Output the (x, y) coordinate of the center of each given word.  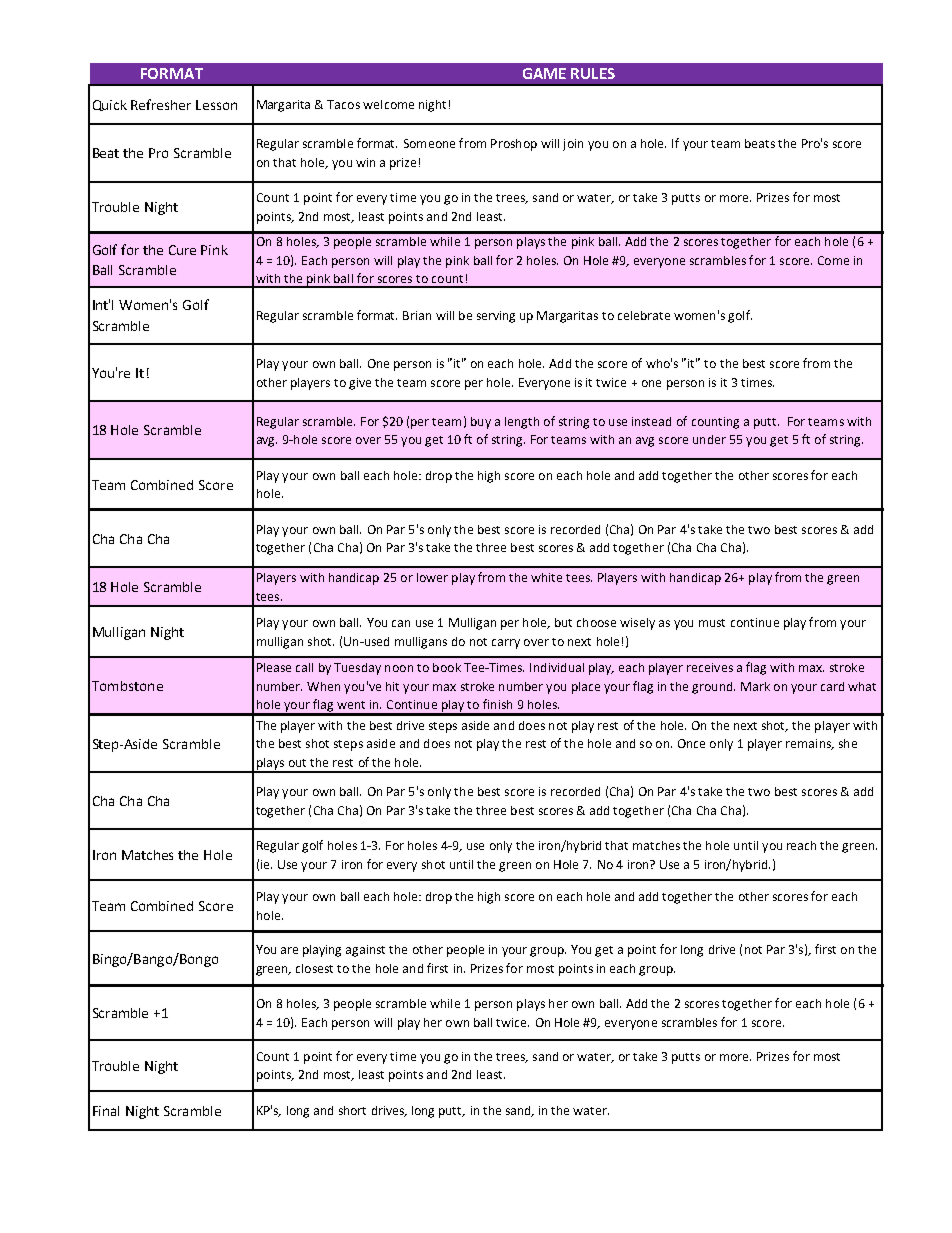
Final (106, 1111)
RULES (593, 73)
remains (809, 744)
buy (481, 423)
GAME (544, 73)
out (297, 763)
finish (497, 704)
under (709, 439)
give (360, 384)
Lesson (216, 105)
